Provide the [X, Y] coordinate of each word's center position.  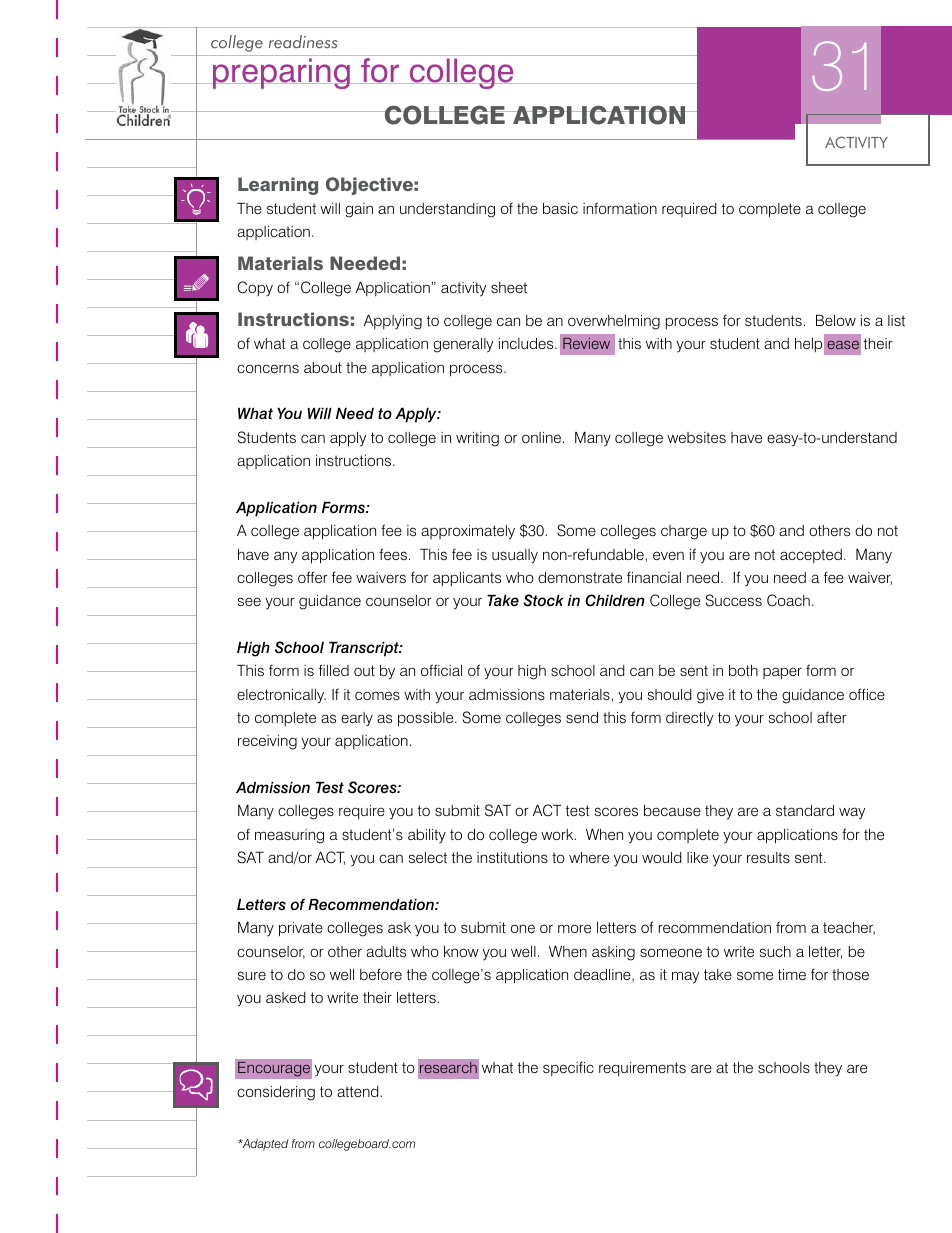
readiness [303, 42]
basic [560, 208]
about [323, 367]
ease [843, 345]
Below [836, 320]
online [543, 437]
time [792, 974]
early [357, 719]
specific [568, 1068]
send [582, 717]
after [832, 717]
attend [359, 1091]
